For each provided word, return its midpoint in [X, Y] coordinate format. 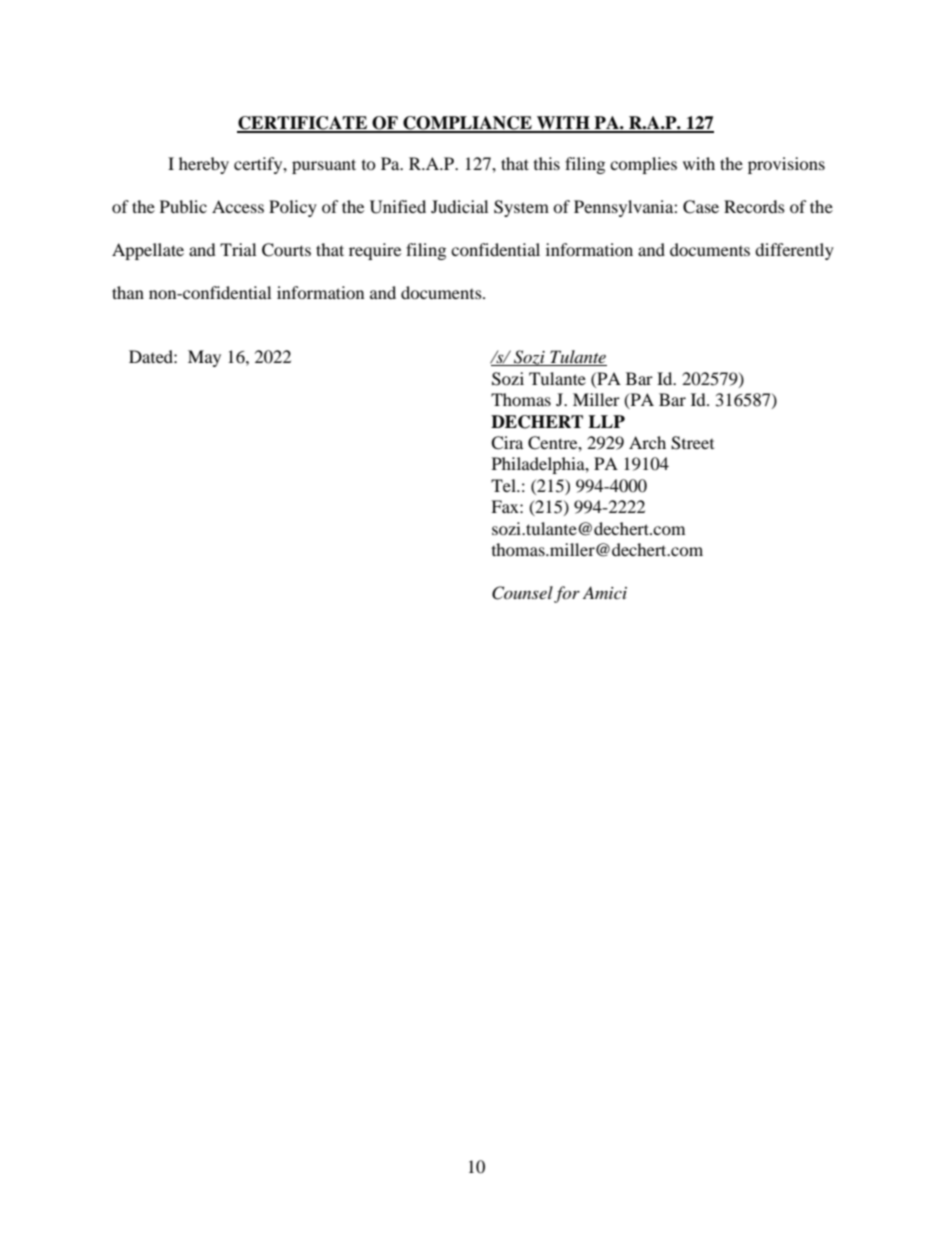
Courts [286, 250]
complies [643, 165]
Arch [647, 442]
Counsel [522, 593]
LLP [606, 421]
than [128, 292]
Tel [504, 485]
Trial [238, 249]
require [375, 251]
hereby [204, 165]
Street [692, 443]
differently [794, 251]
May [204, 358]
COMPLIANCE [467, 124]
